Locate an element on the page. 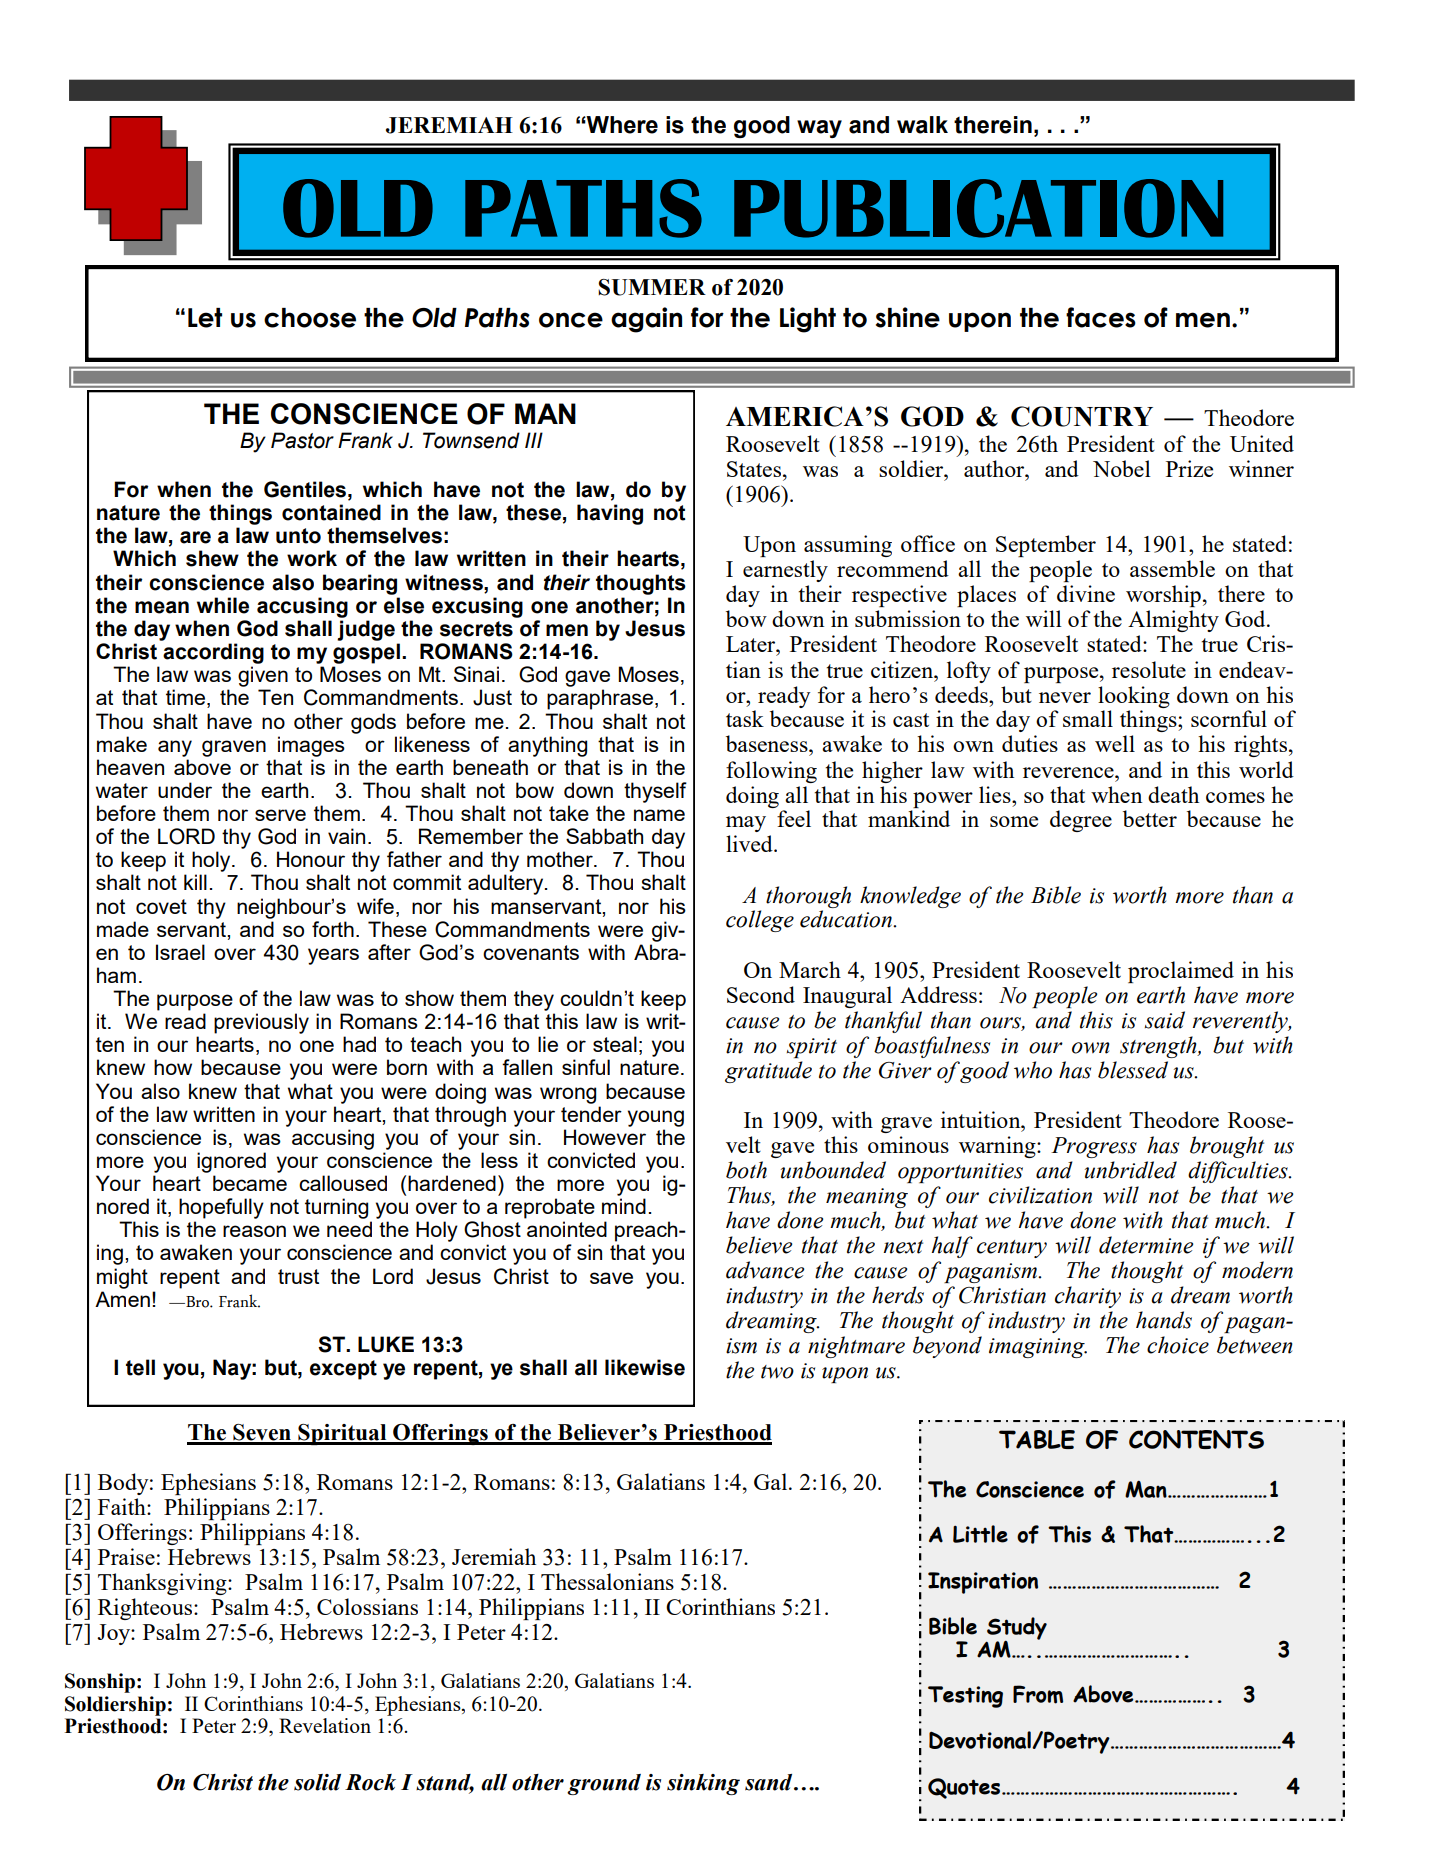  except is located at coordinates (343, 1370).
